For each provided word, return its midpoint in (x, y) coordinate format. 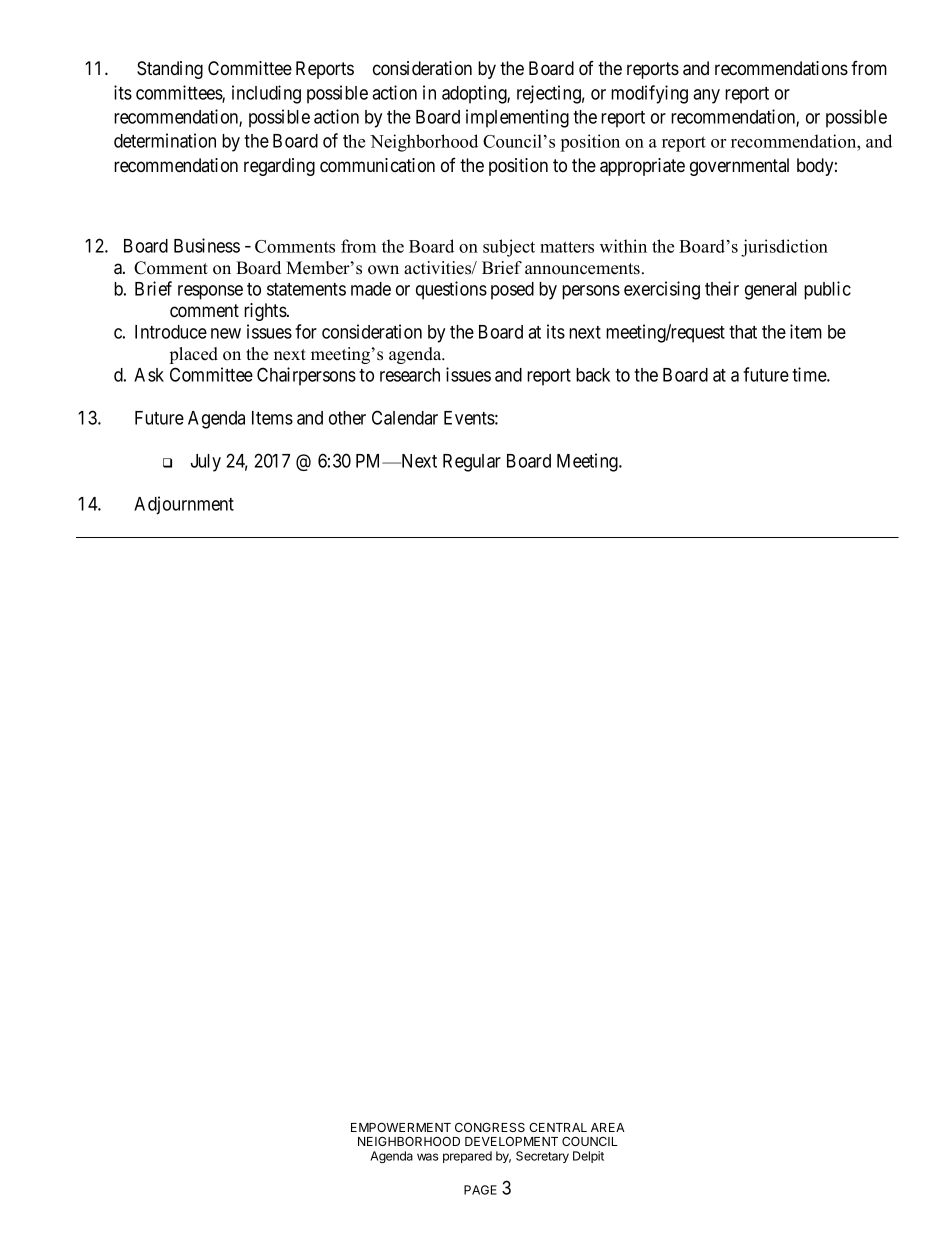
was (427, 1157)
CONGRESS (490, 1127)
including (266, 94)
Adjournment (184, 505)
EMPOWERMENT (401, 1127)
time (810, 374)
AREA (608, 1127)
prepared (467, 1157)
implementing (517, 118)
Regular (472, 463)
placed (194, 355)
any (706, 96)
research (410, 375)
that (743, 332)
